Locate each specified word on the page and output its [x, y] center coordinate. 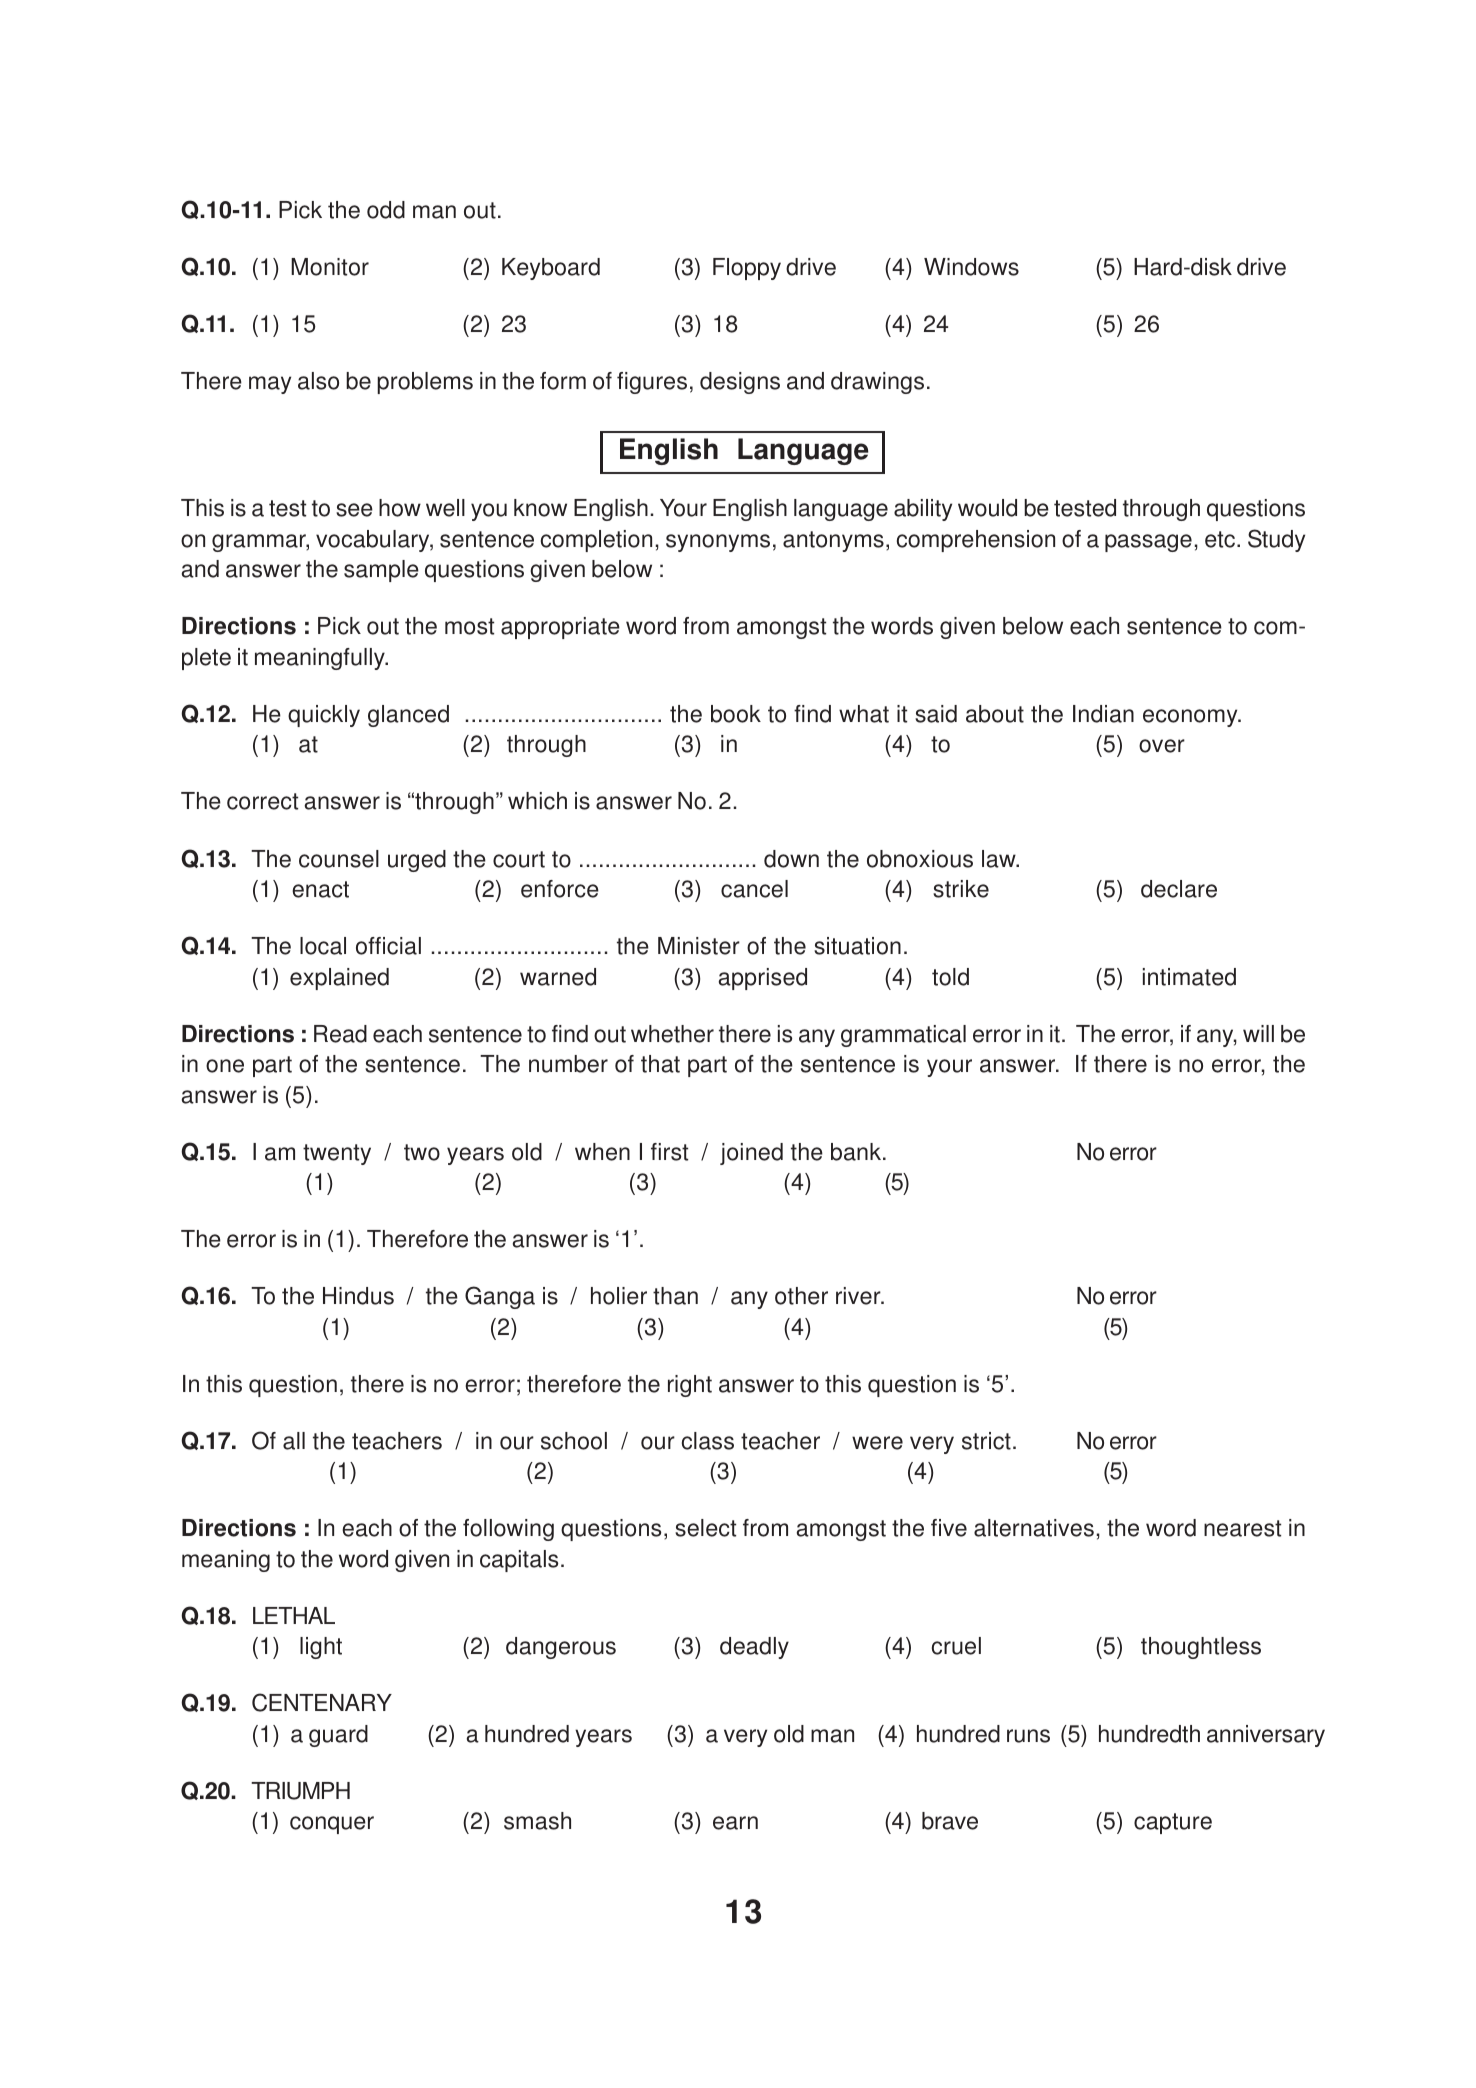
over [1162, 746]
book [736, 714]
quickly [324, 716]
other [801, 1296]
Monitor [330, 267]
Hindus [358, 1296]
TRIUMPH [300, 1791]
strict [986, 1441]
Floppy [747, 269]
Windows [971, 267]
